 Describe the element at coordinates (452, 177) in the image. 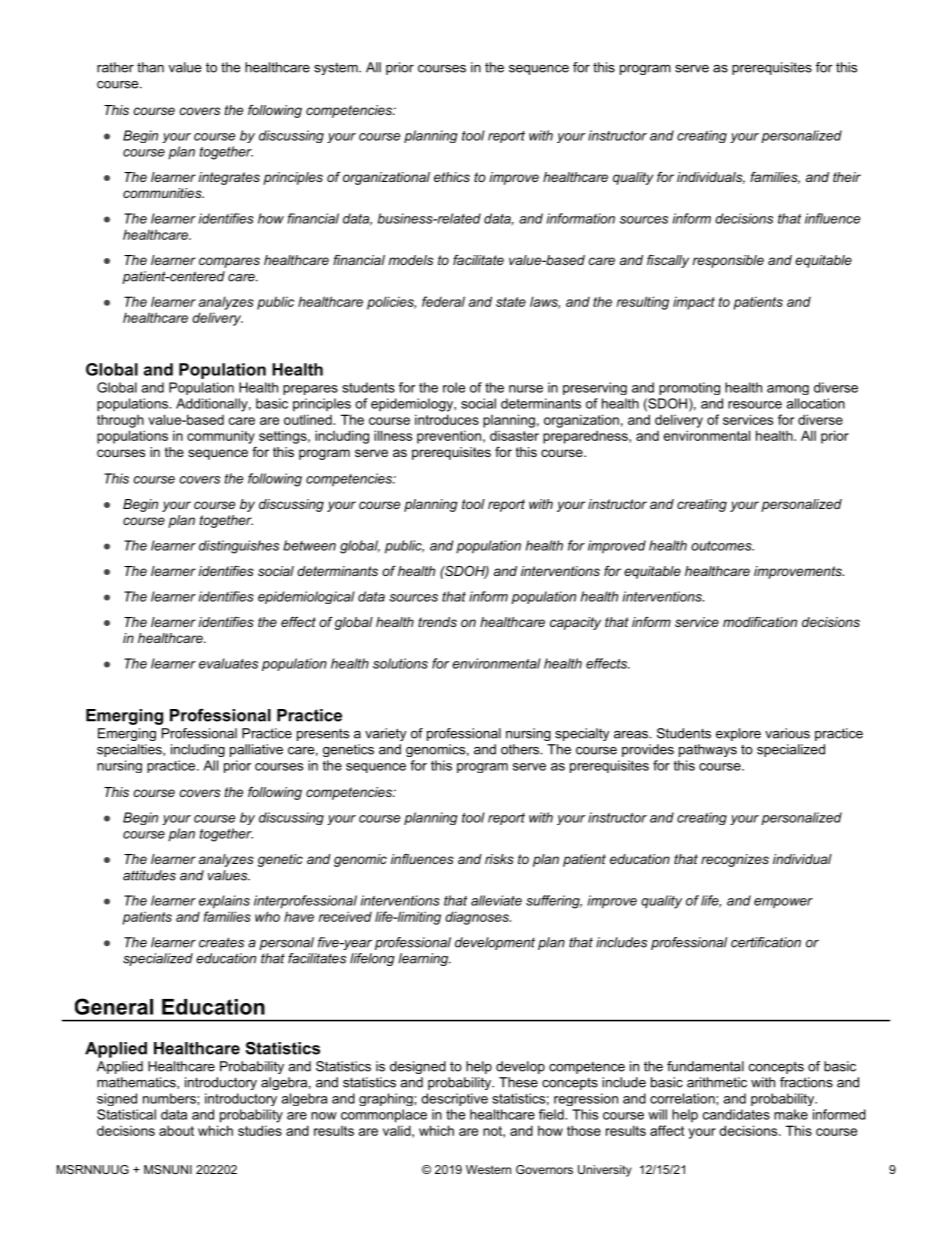

I see `ethics` at that location.
